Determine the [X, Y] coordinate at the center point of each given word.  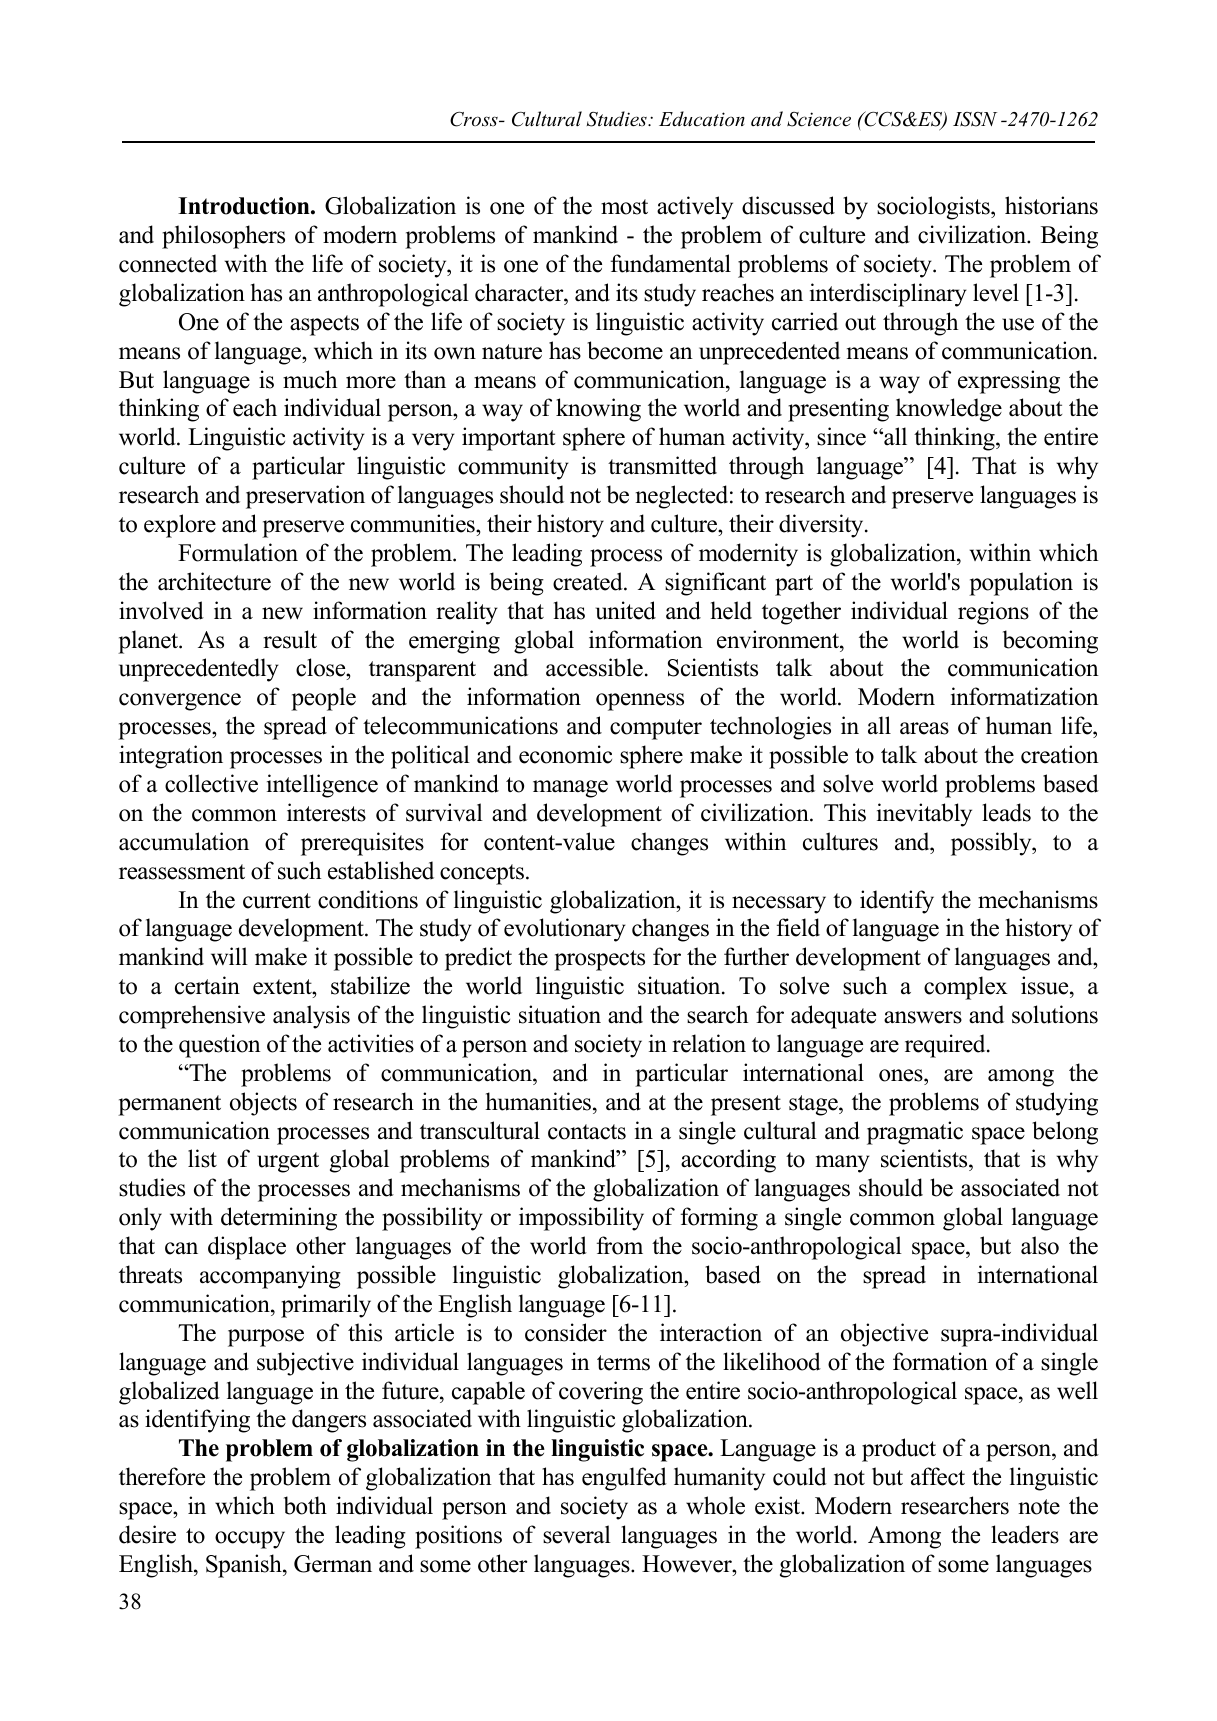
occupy [250, 1540]
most [624, 207]
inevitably [924, 815]
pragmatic [915, 1133]
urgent [288, 1162]
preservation [305, 497]
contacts [587, 1132]
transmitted [662, 465]
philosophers [223, 237]
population [1021, 584]
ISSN [975, 119]
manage [570, 789]
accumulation [184, 841]
